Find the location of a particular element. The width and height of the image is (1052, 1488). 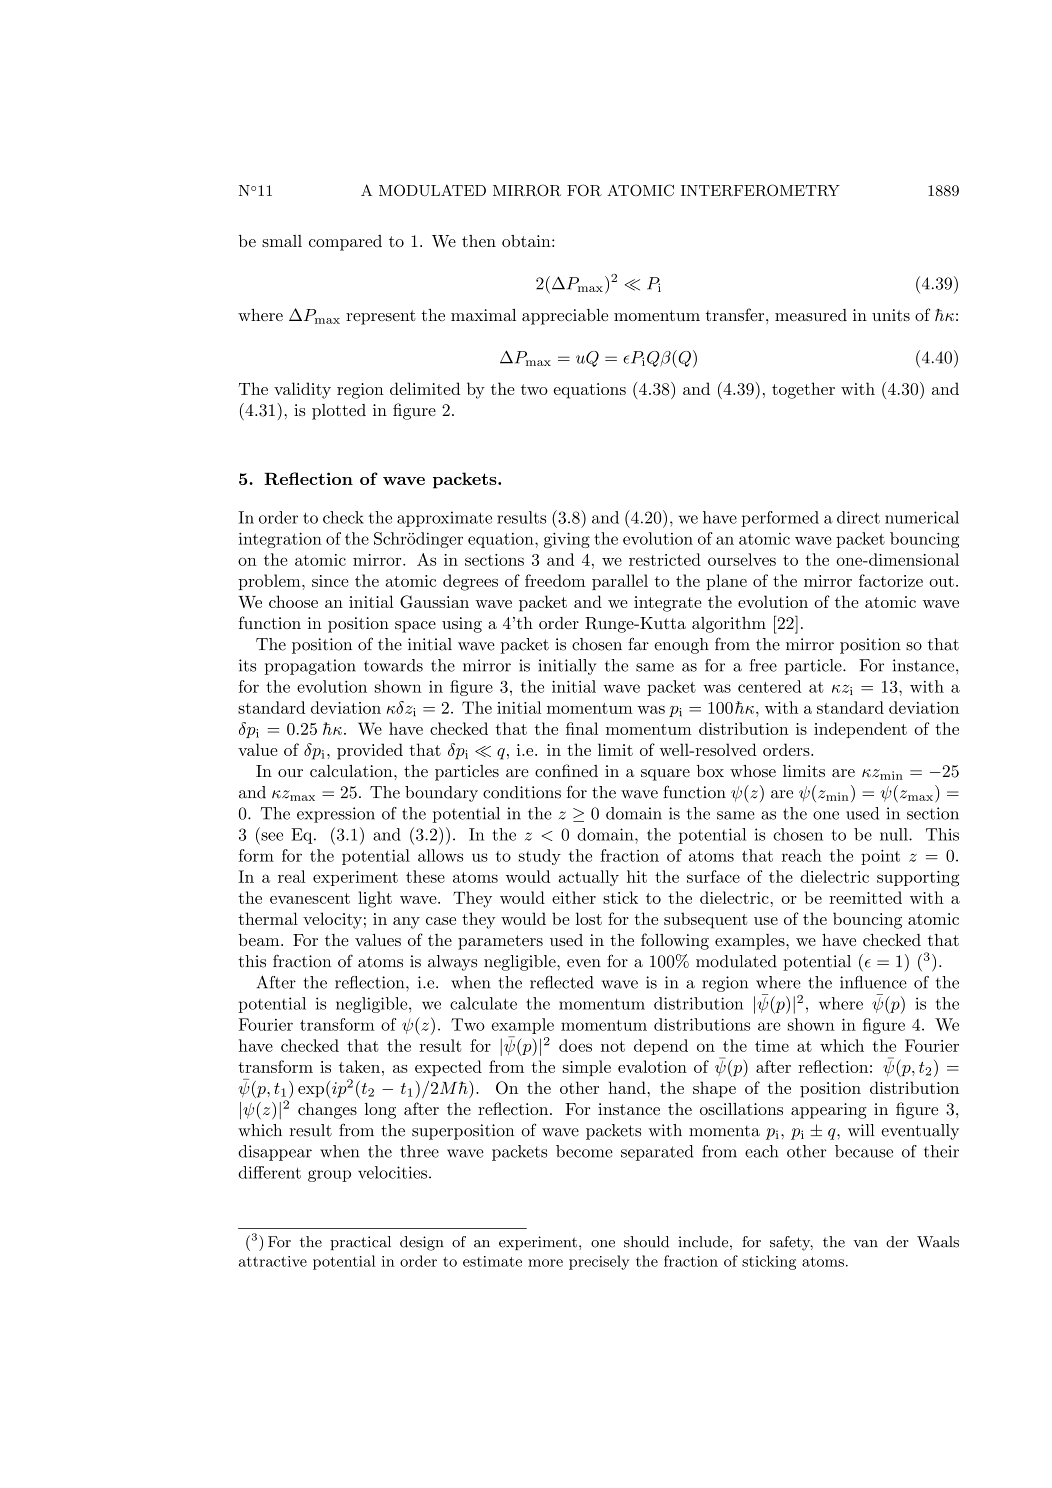

safety is located at coordinates (791, 1243).
